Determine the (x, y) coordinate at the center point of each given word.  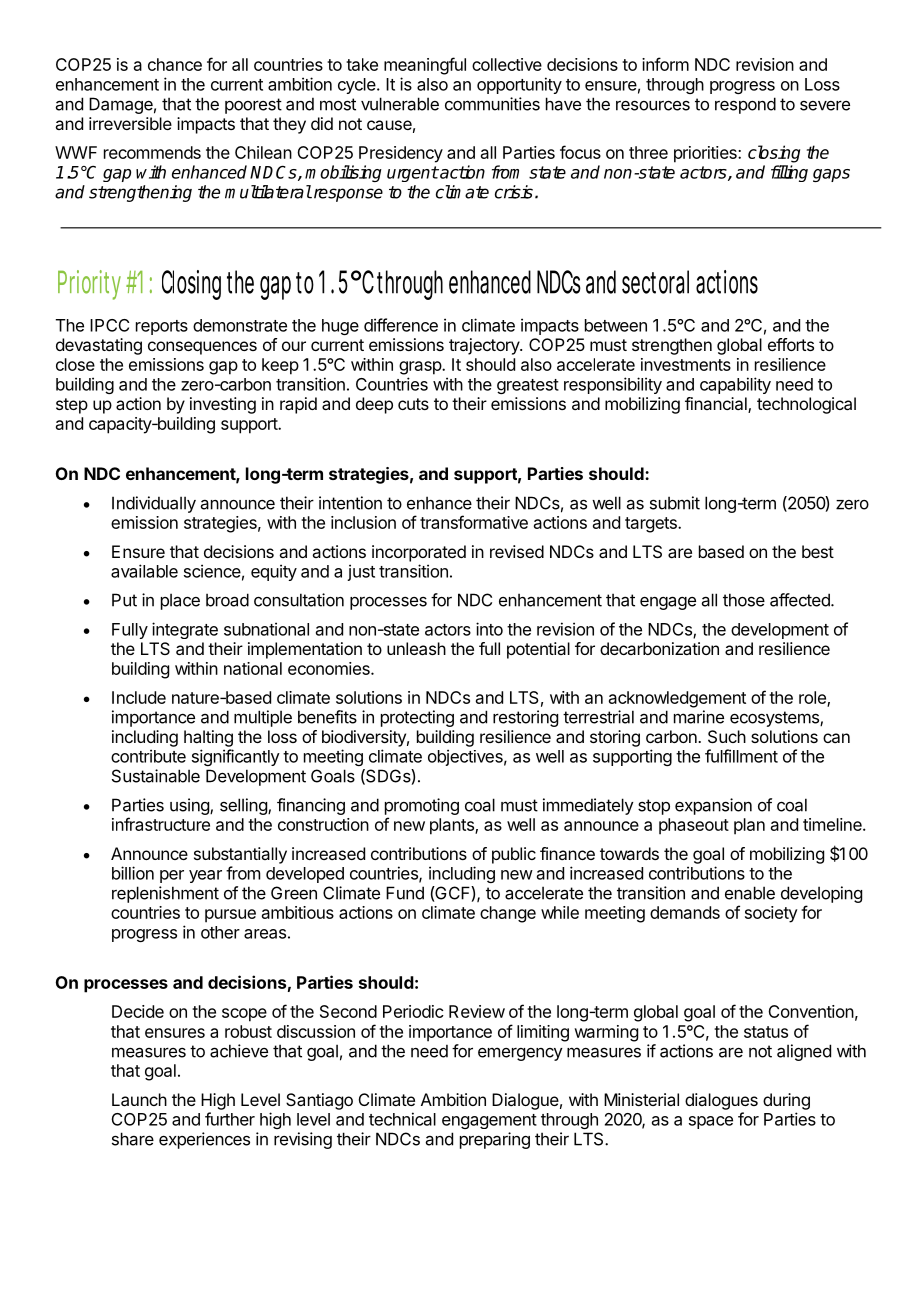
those (744, 600)
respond (745, 105)
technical (402, 1119)
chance (175, 64)
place (180, 601)
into (489, 629)
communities (492, 104)
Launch (139, 1099)
